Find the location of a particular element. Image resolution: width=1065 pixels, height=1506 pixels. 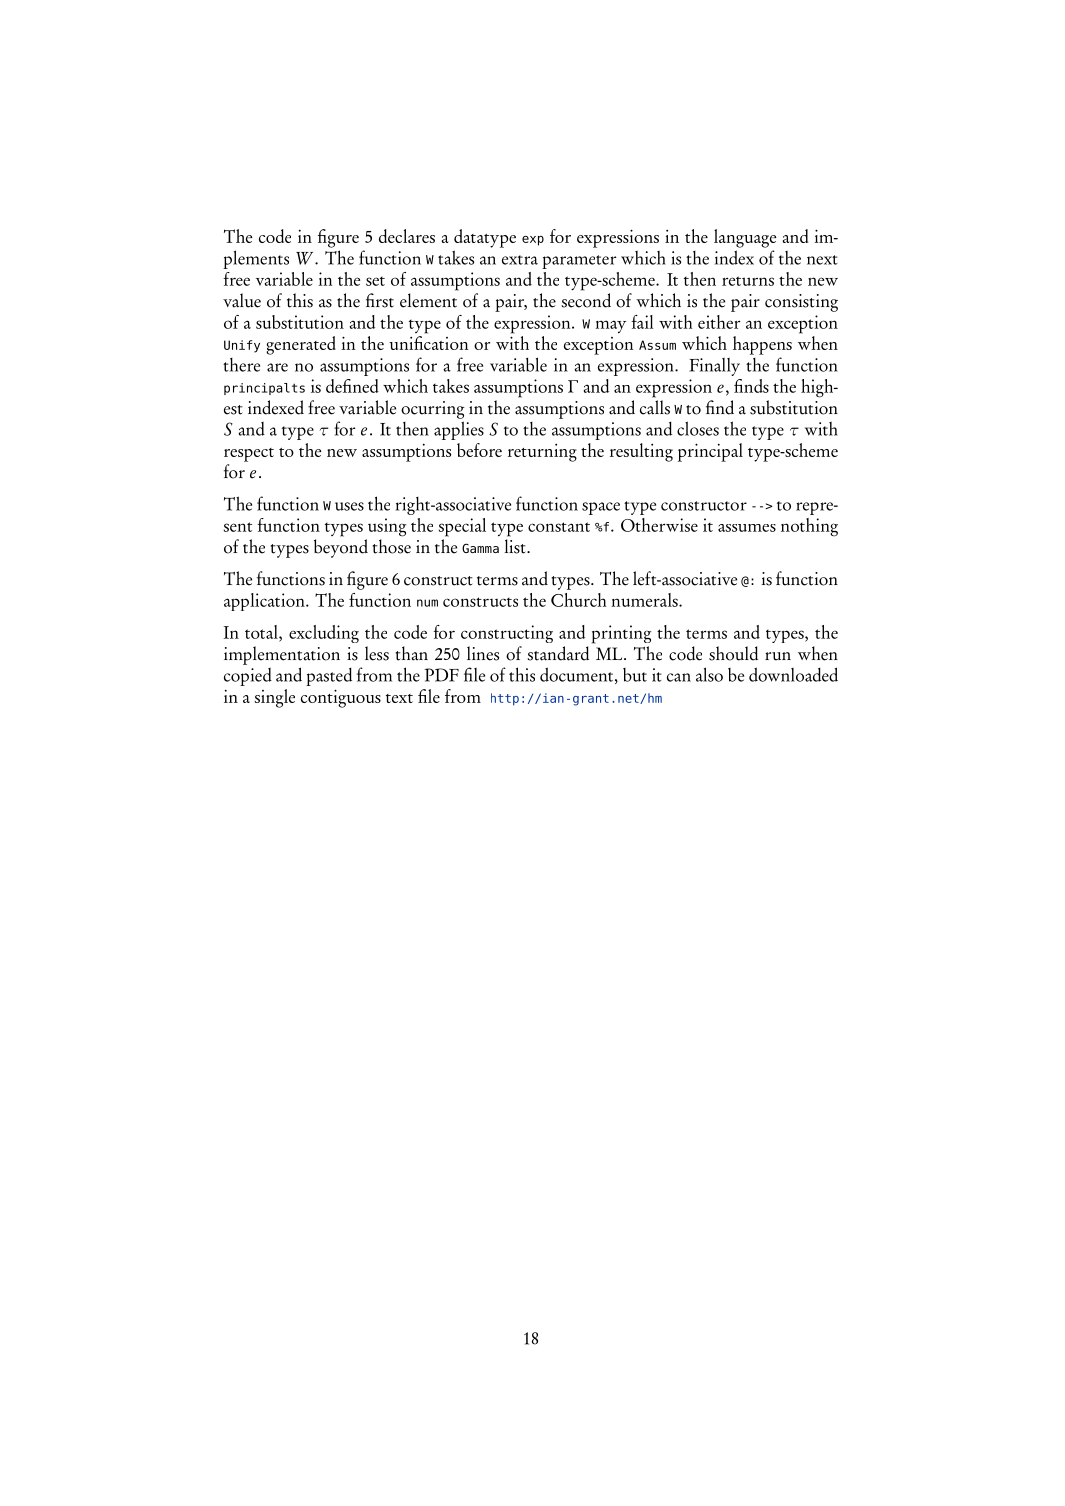

pasted is located at coordinates (329, 677).
